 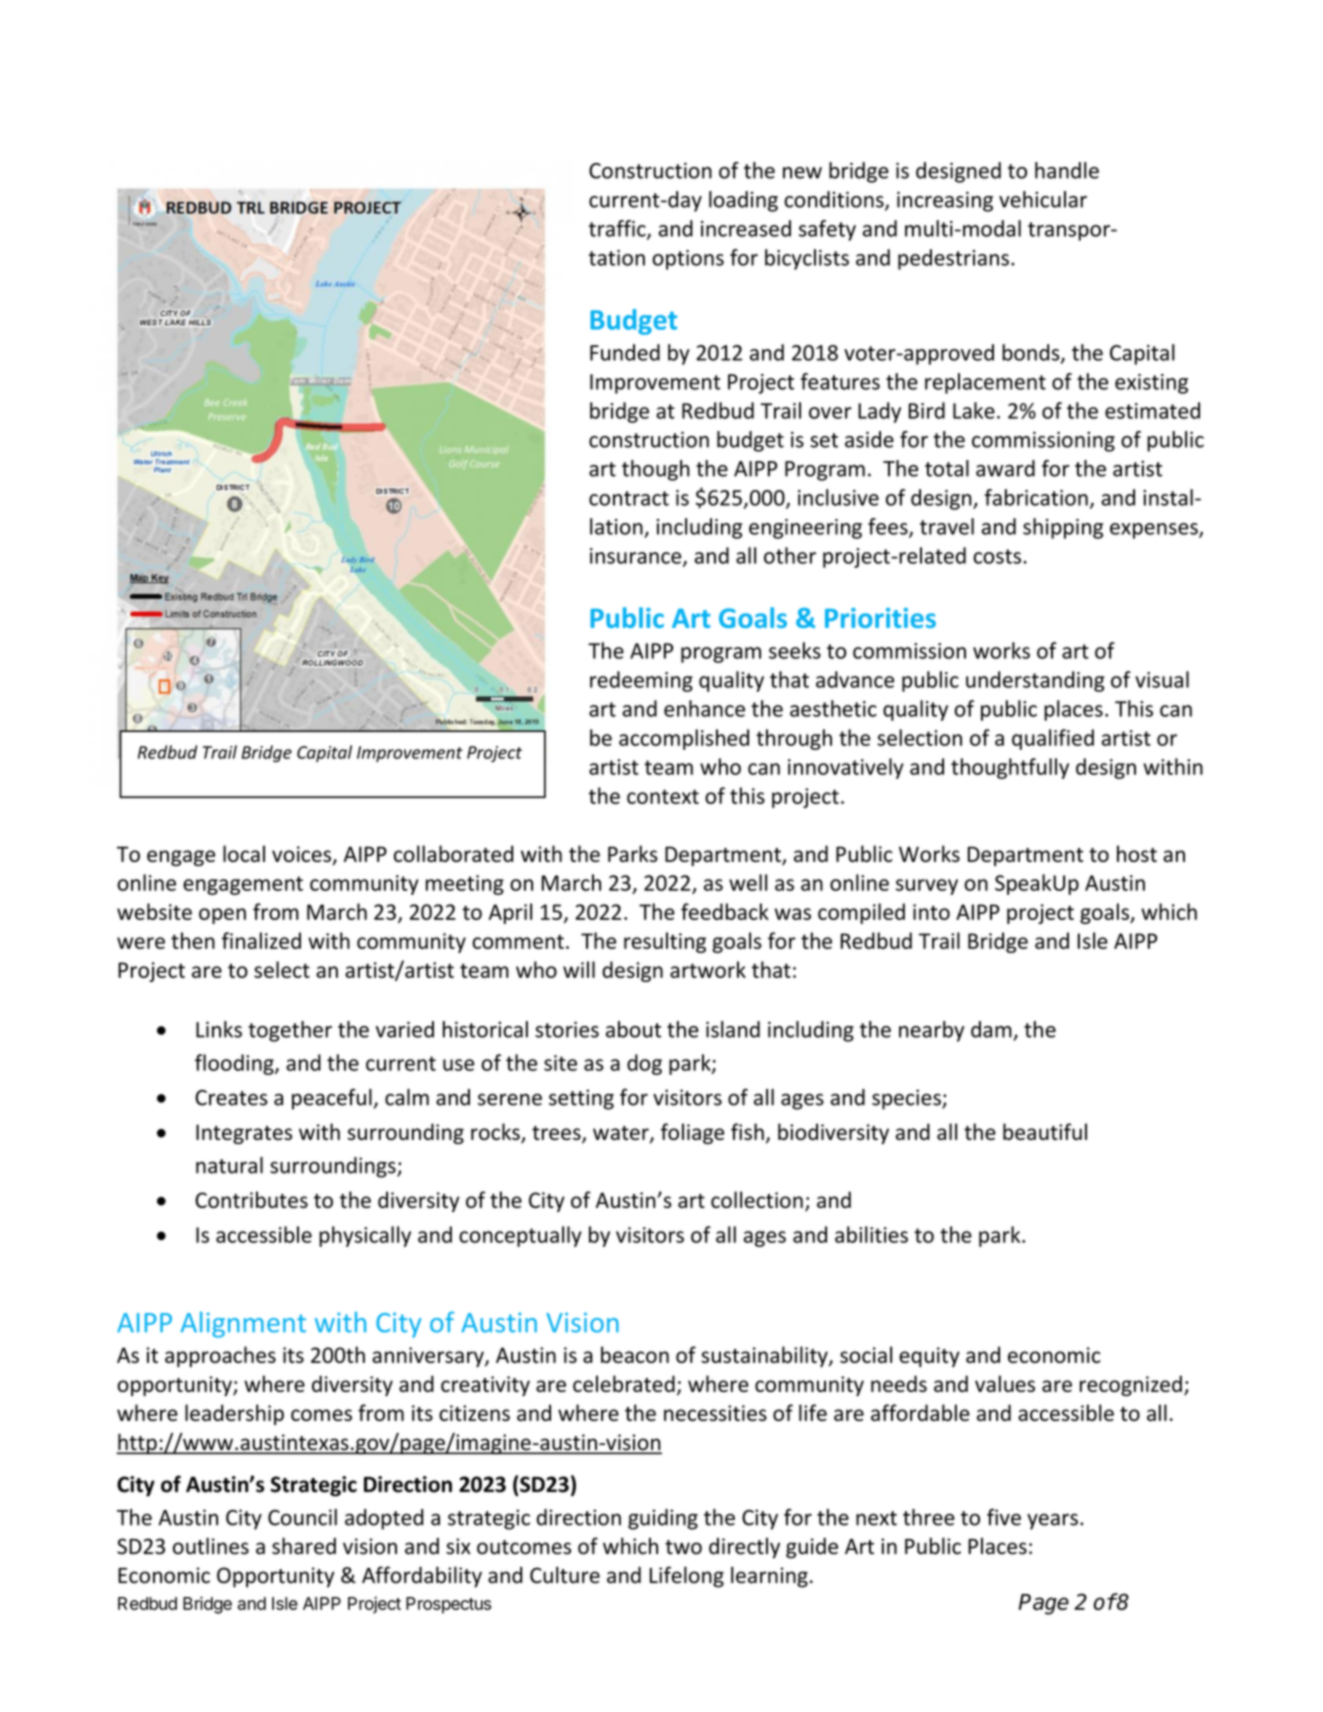 I want to click on traffic, so click(x=618, y=229).
